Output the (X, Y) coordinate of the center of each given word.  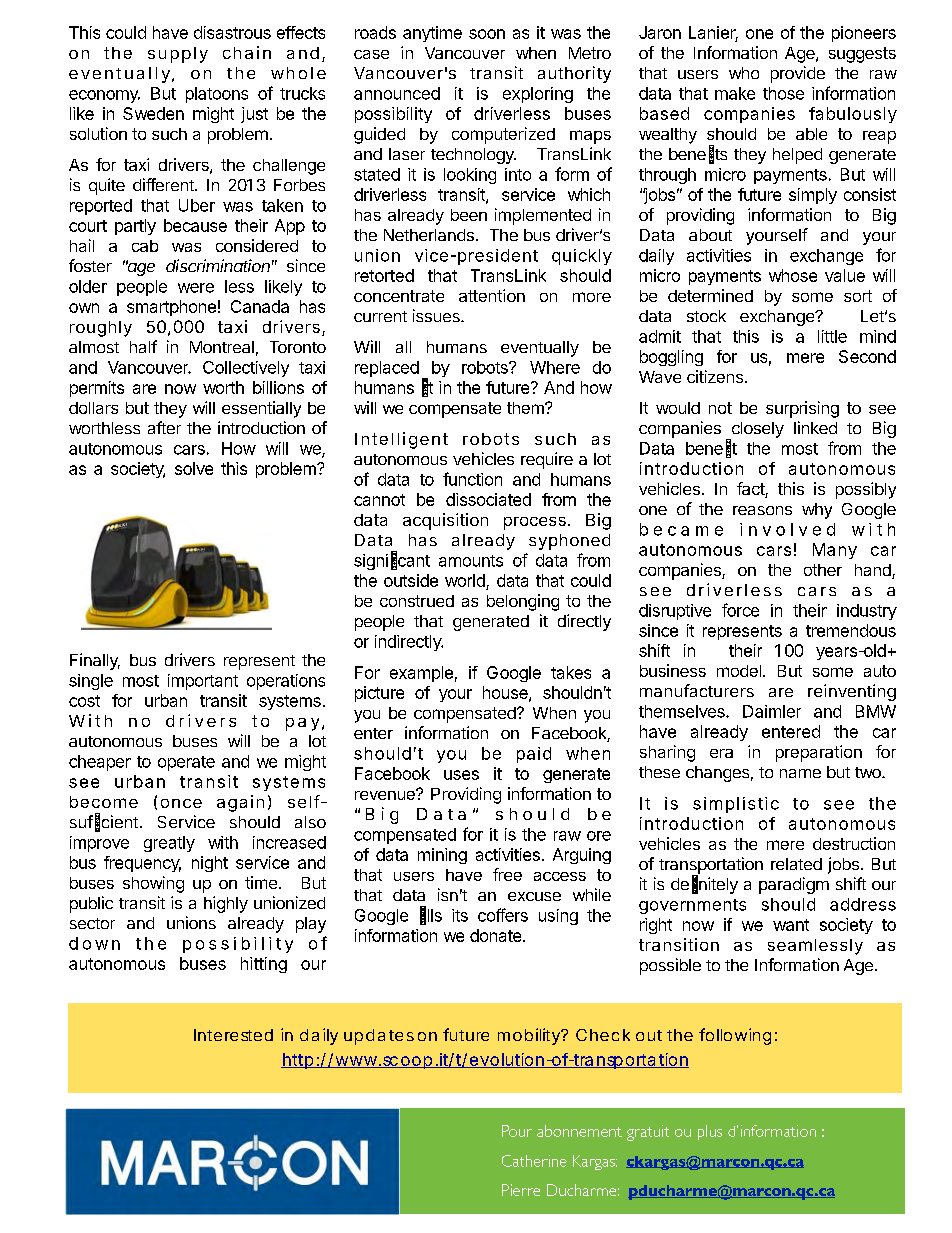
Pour (517, 1131)
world (466, 582)
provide (798, 74)
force (740, 610)
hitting (264, 965)
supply (178, 55)
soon (487, 34)
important (203, 682)
